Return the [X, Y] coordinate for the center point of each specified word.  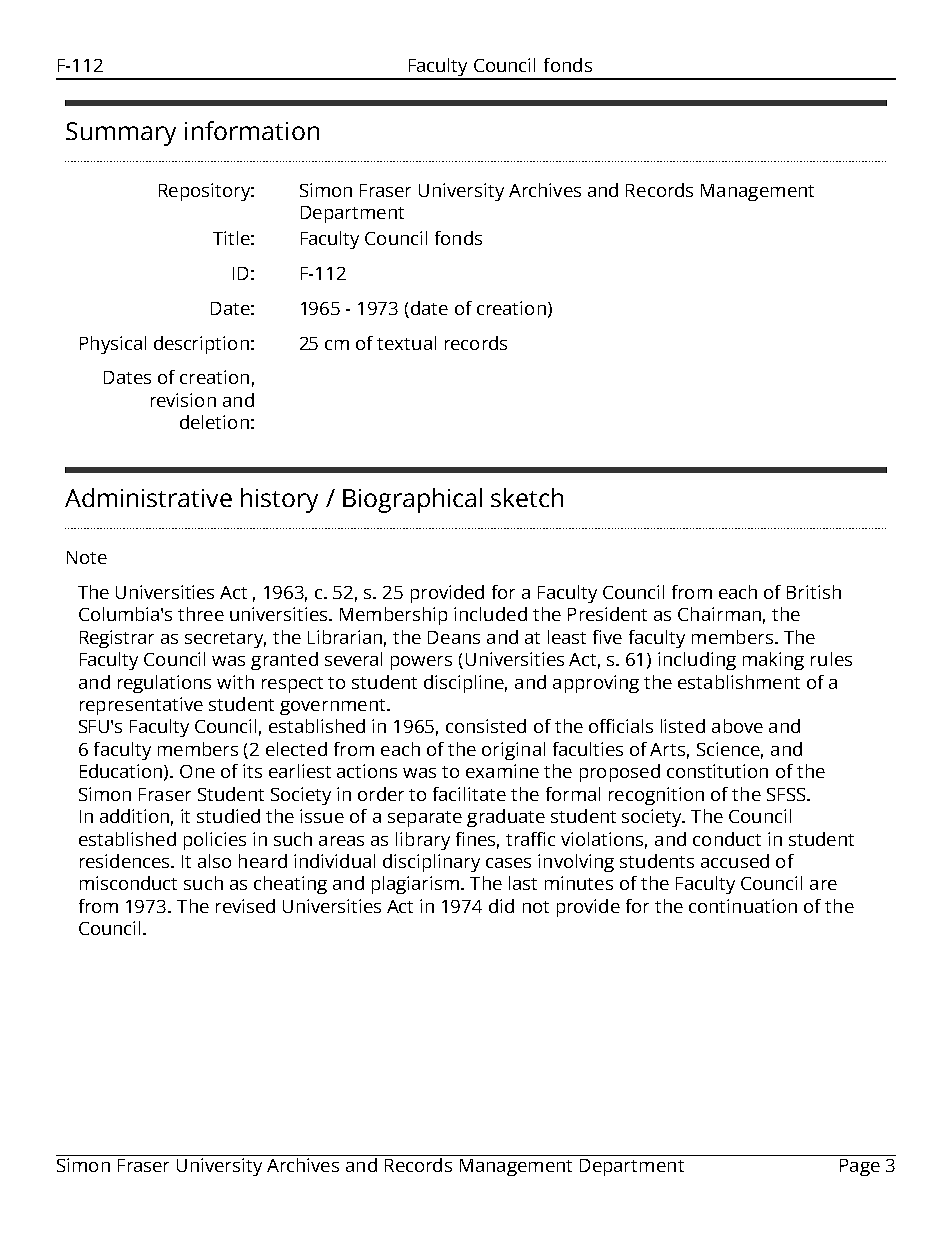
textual [406, 343]
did [501, 906]
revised [245, 906]
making [773, 661]
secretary [225, 640]
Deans [454, 637]
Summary [121, 134]
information [252, 130]
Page [860, 1167]
